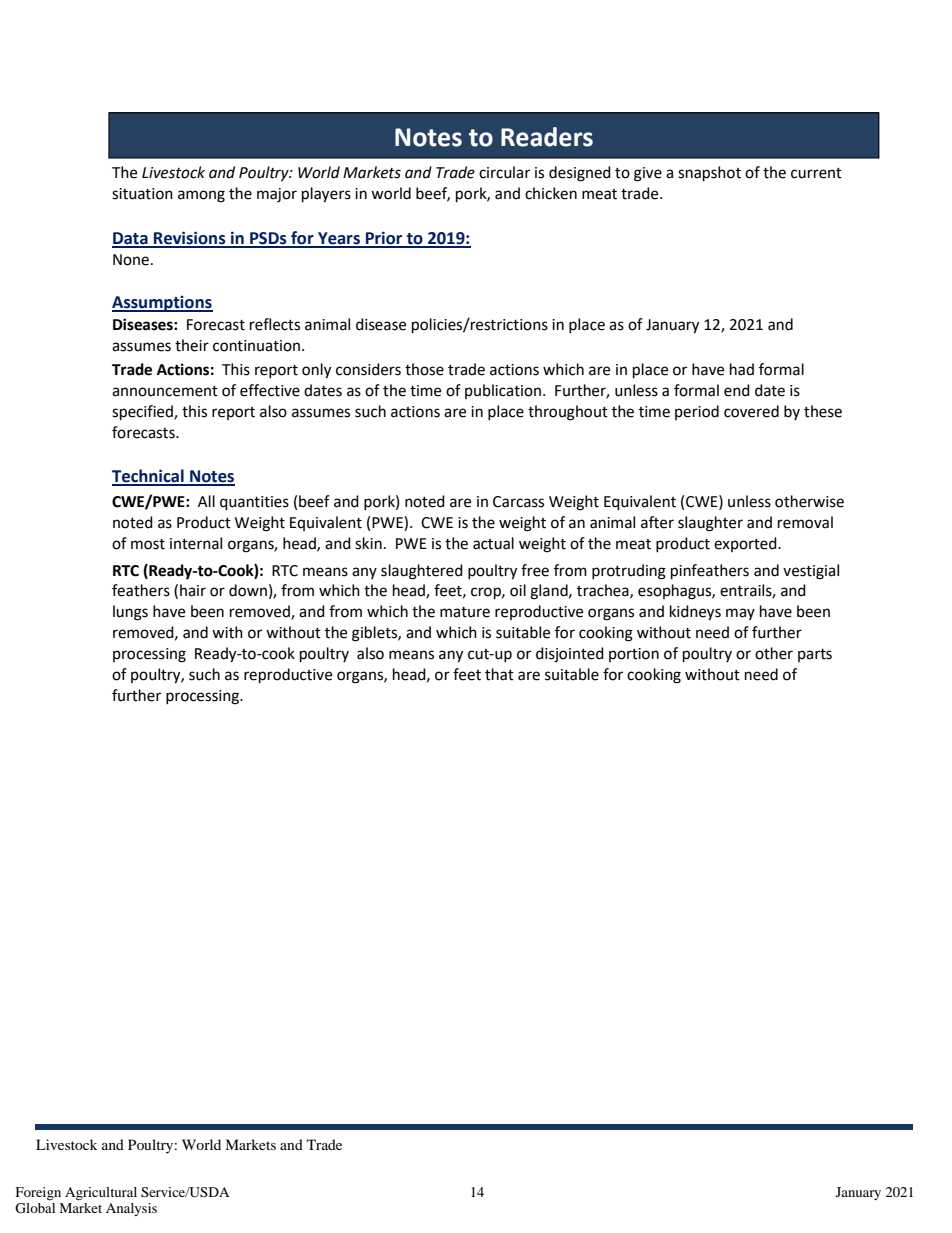  Describe the element at coordinates (142, 194) in the screenshot. I see `situation` at that location.
